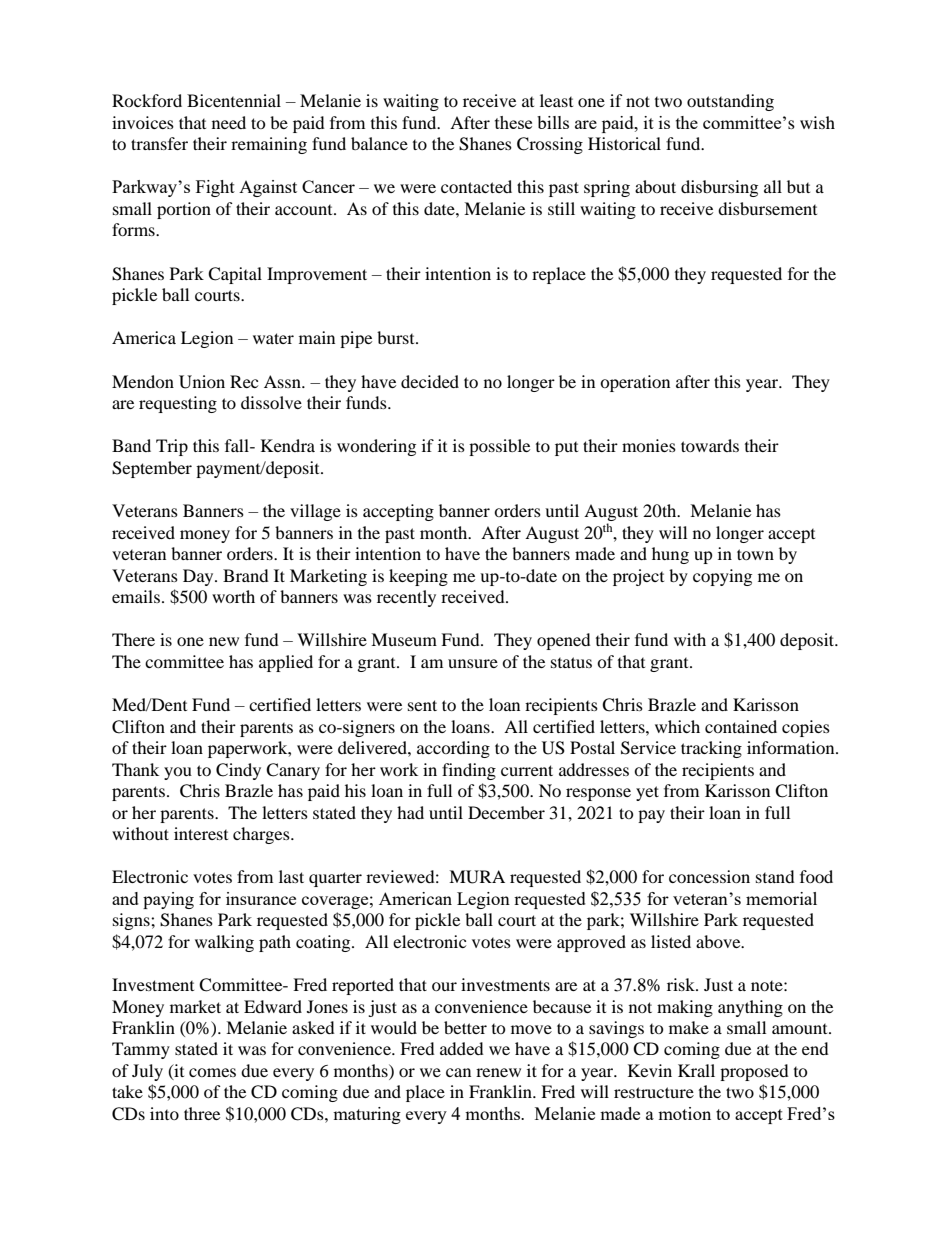 The image size is (952, 1233). What do you see at coordinates (229, 122) in the screenshot?
I see `need` at bounding box center [229, 122].
